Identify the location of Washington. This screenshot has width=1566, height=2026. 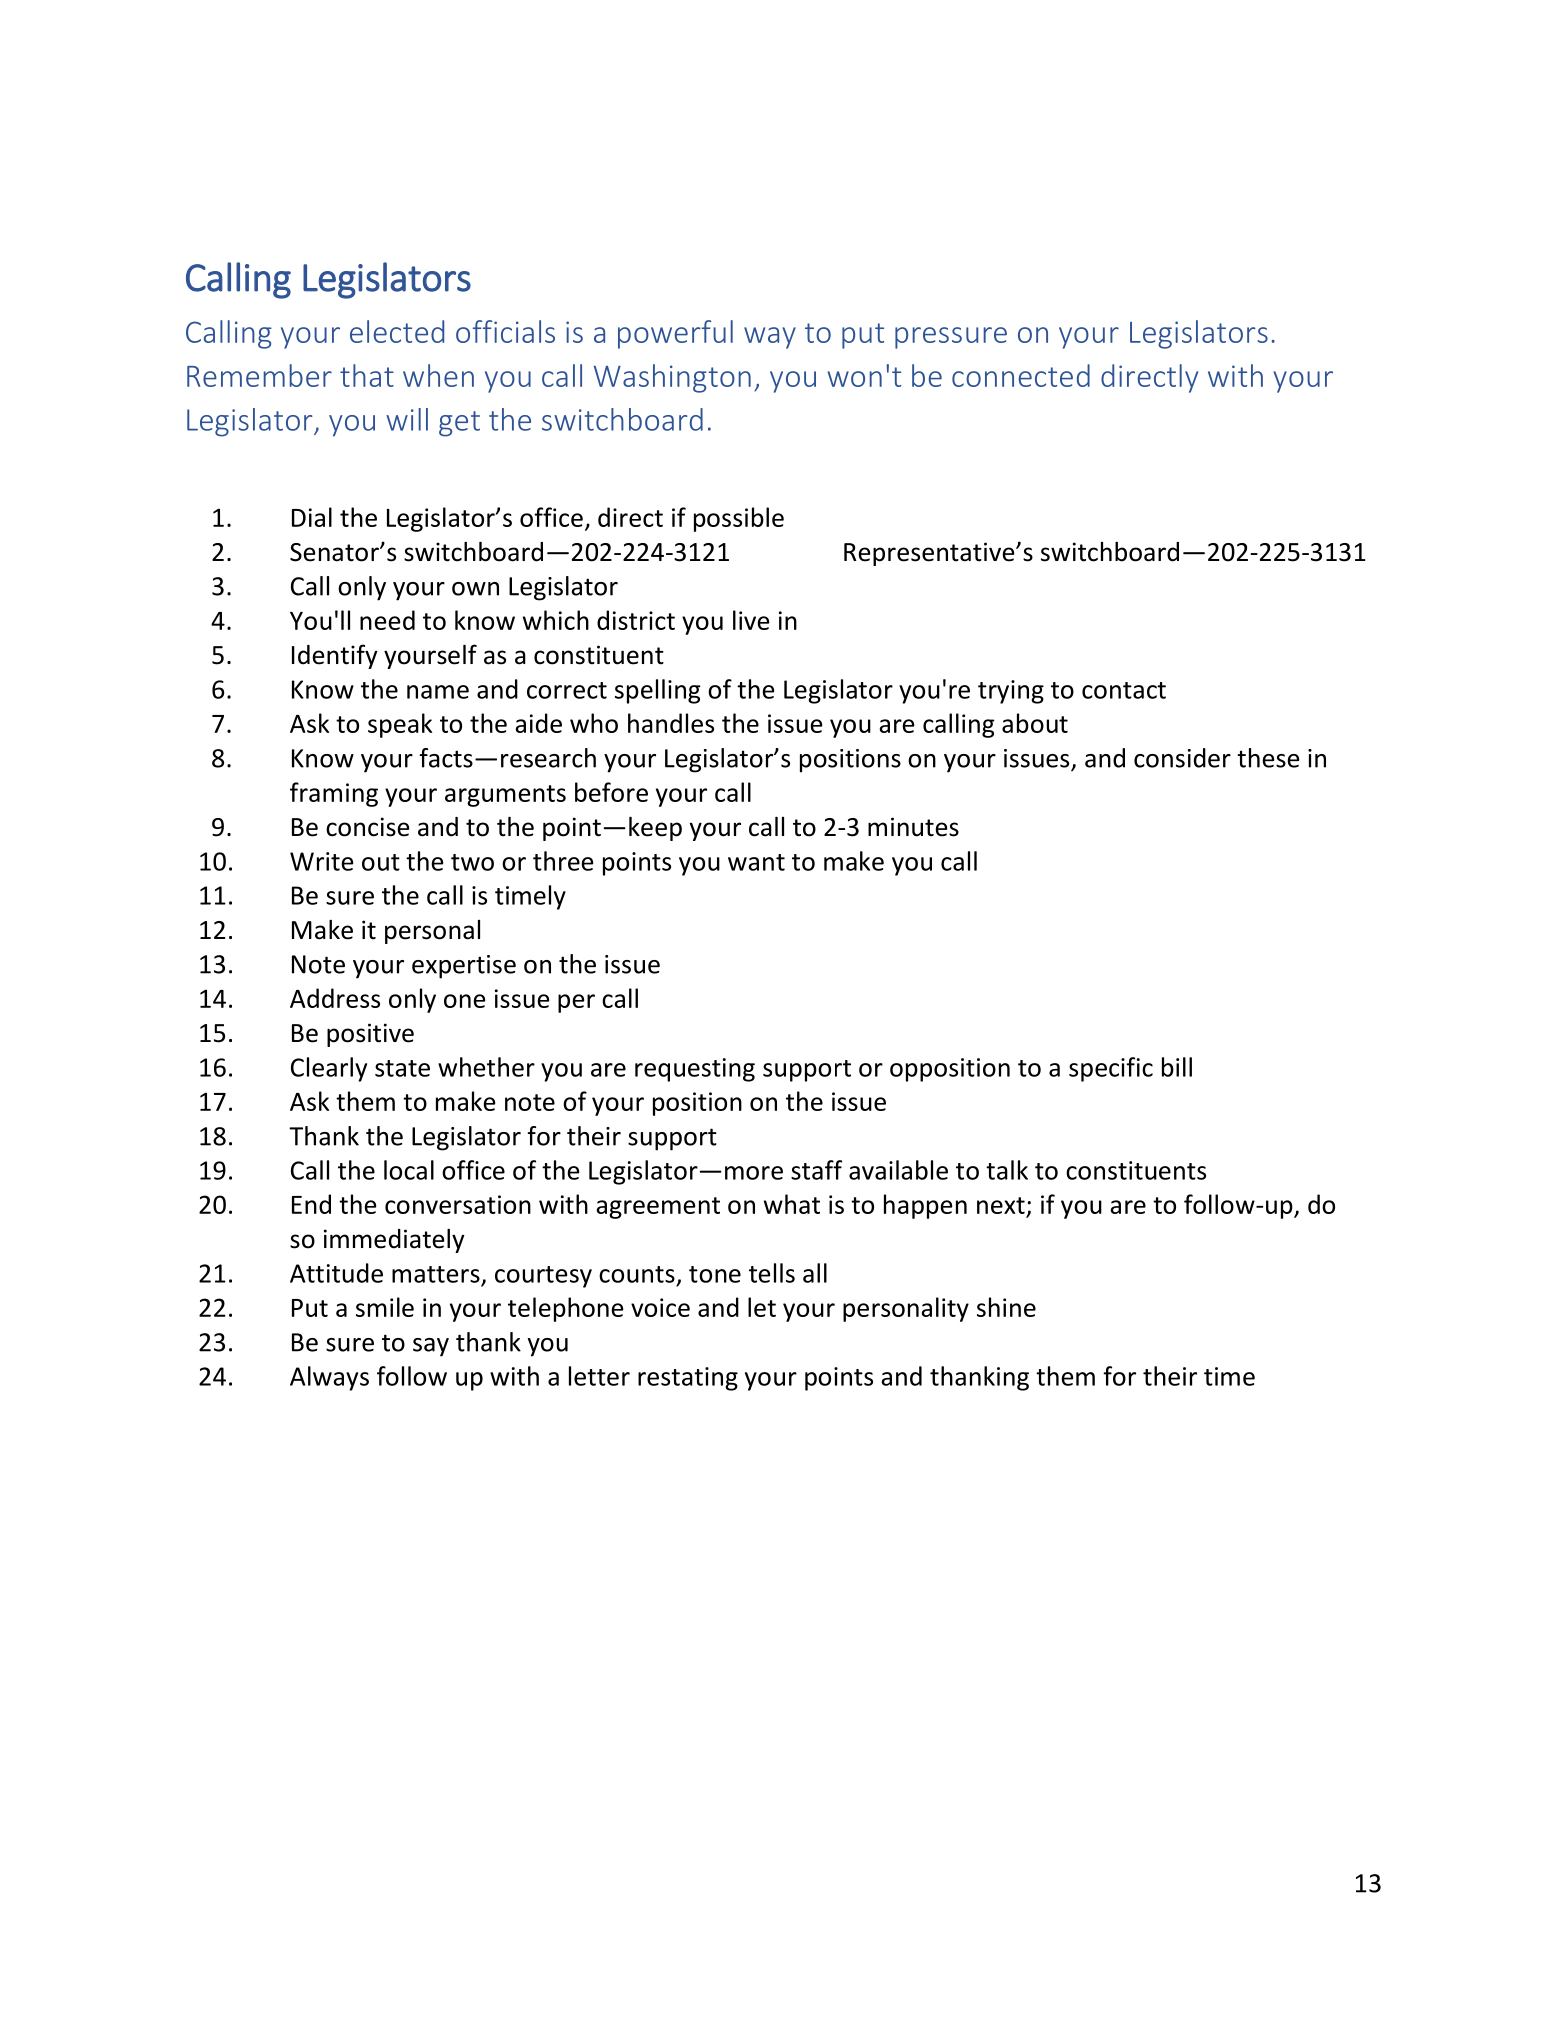
(672, 378).
